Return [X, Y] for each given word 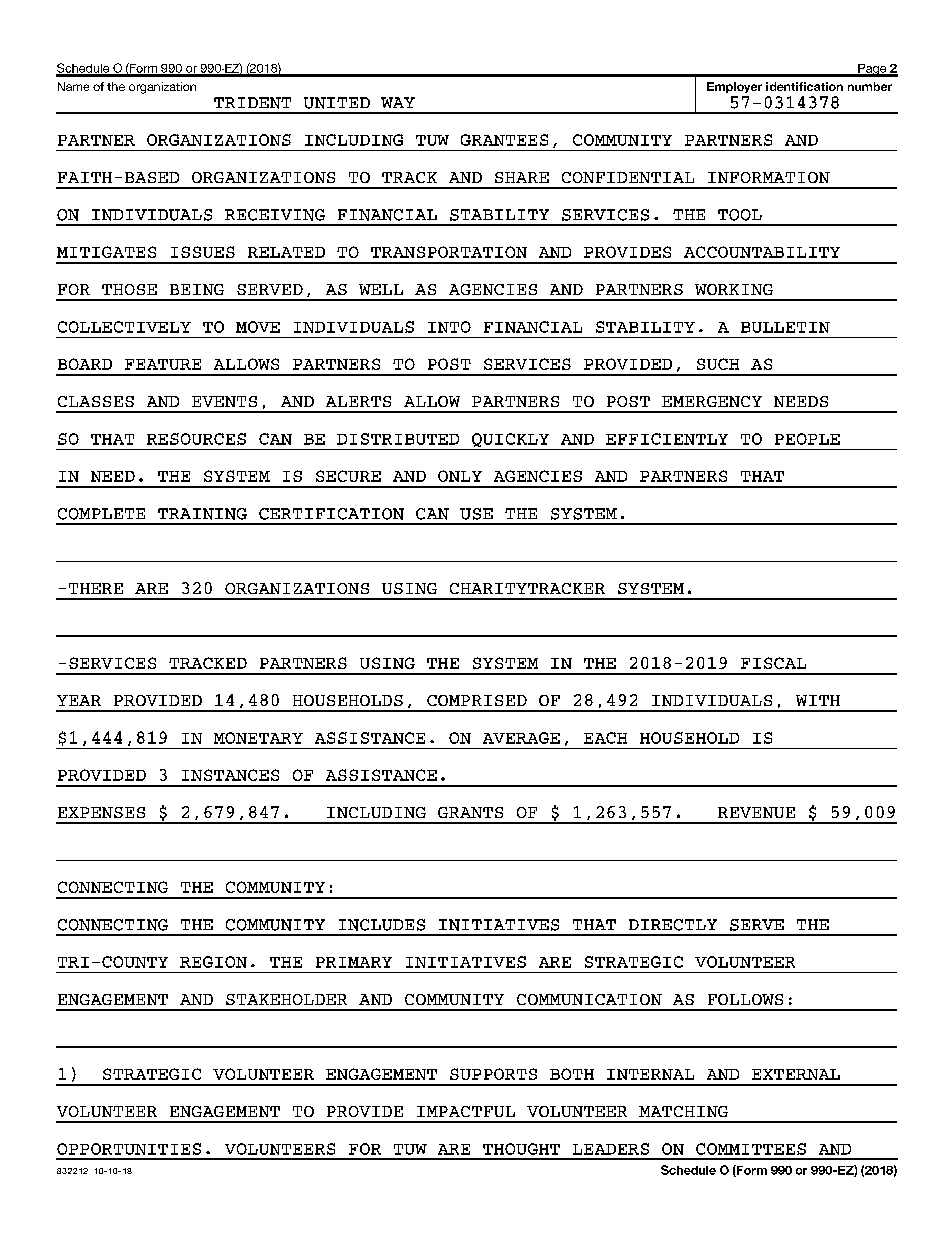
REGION [213, 962]
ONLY [460, 476]
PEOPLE [807, 439]
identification [804, 86]
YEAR [79, 700]
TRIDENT [252, 103]
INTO [449, 327]
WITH [818, 700]
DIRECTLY [673, 925]
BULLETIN [785, 327]
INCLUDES [382, 925]
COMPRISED [477, 700]
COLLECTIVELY [124, 327]
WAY [398, 102]
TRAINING [202, 514]
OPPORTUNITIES [129, 1149]
